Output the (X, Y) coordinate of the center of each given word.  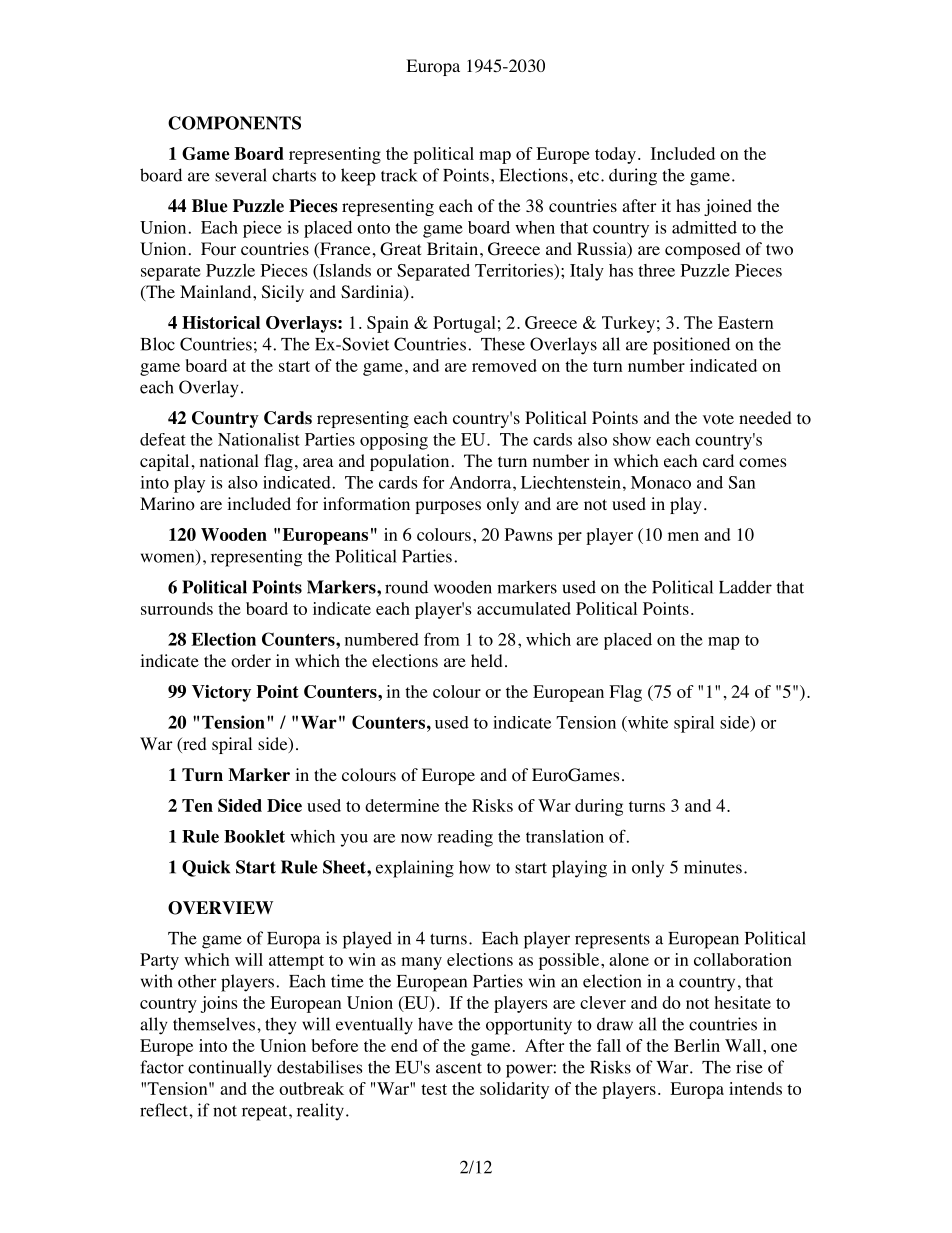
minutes (713, 867)
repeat (266, 1113)
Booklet (254, 836)
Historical (221, 322)
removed (504, 365)
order (251, 661)
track (399, 175)
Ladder (745, 587)
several (241, 175)
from (442, 639)
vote (718, 419)
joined (728, 207)
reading (465, 838)
